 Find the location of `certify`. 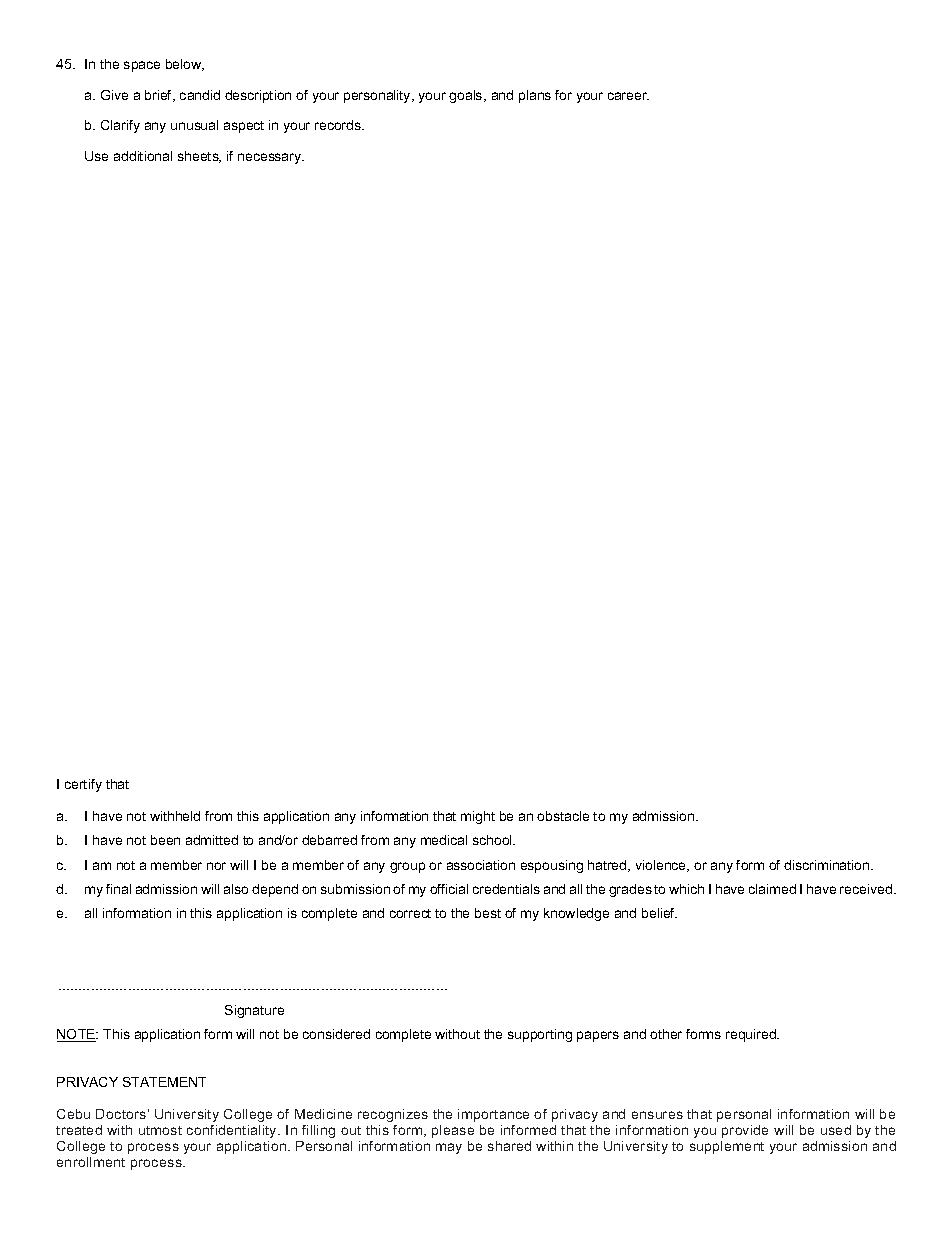

certify is located at coordinates (83, 785).
